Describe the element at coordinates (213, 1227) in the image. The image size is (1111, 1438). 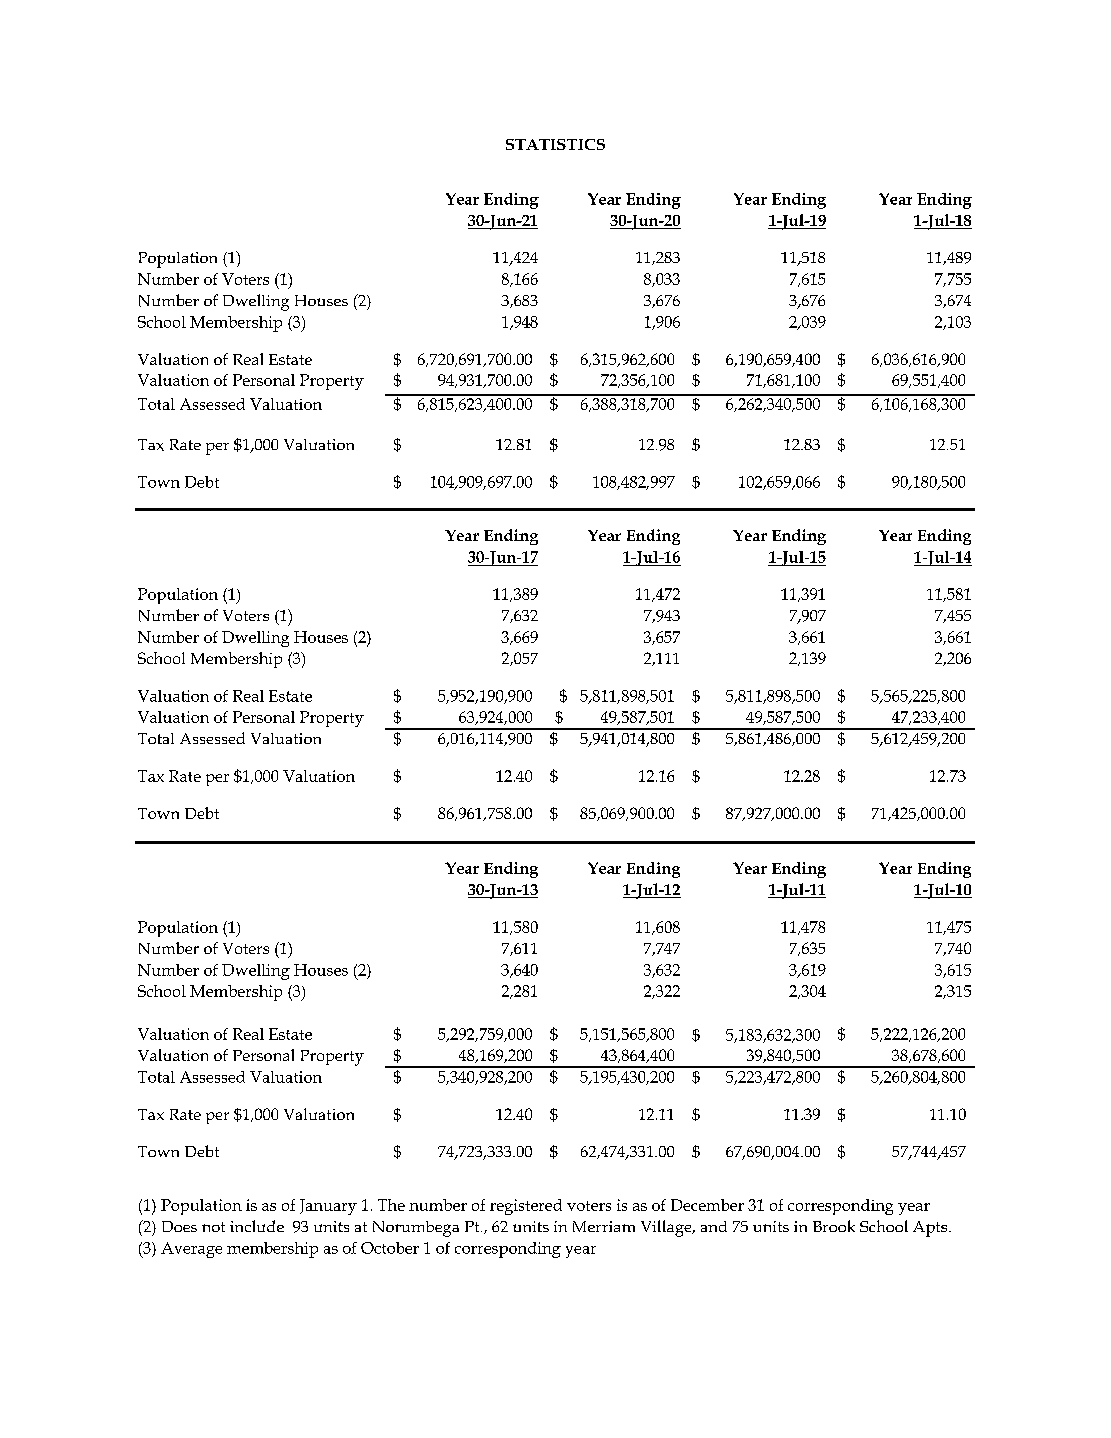
I see `not` at that location.
